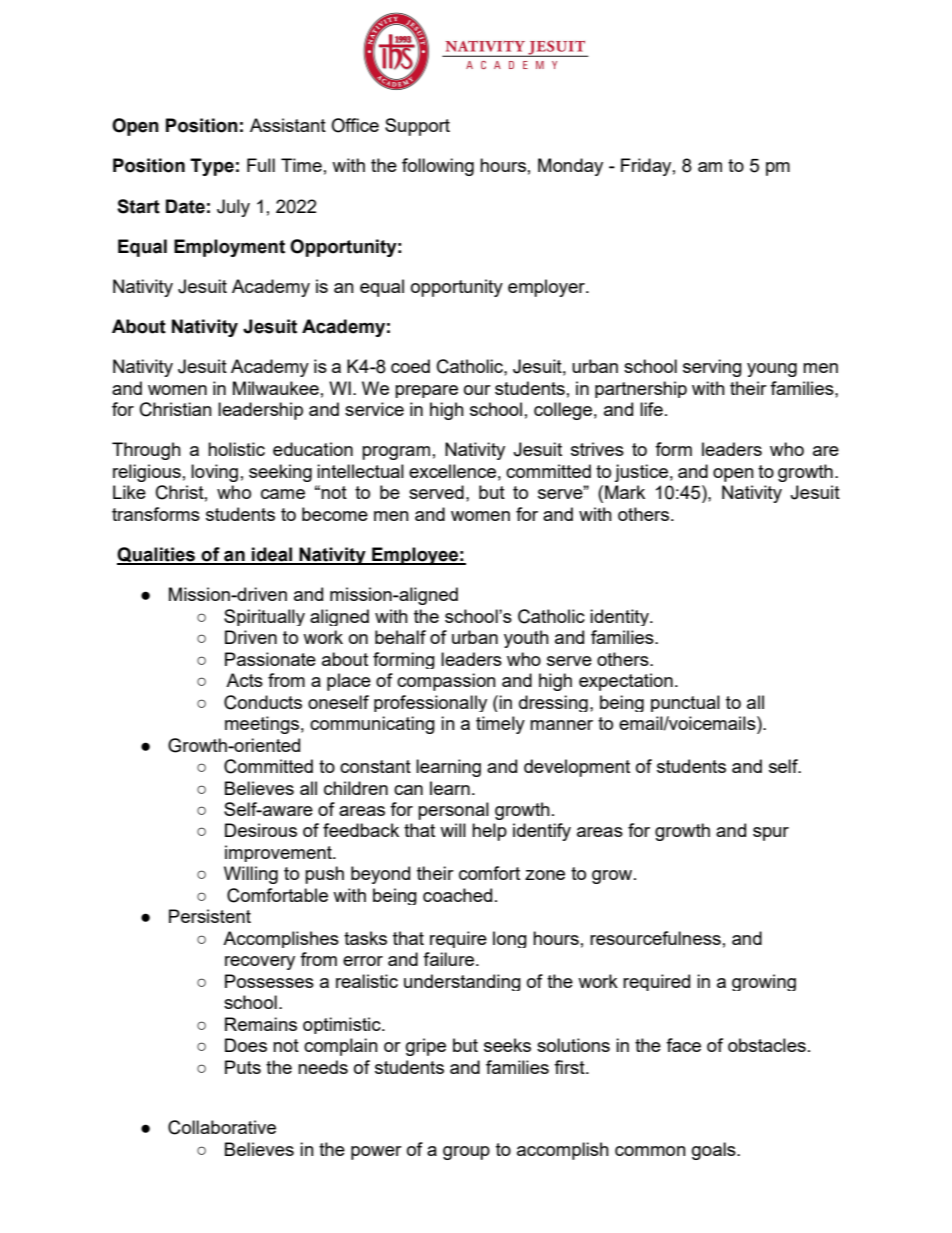 Image resolution: width=952 pixels, height=1233 pixels. What do you see at coordinates (620, 617) in the document?
I see `identity` at bounding box center [620, 617].
